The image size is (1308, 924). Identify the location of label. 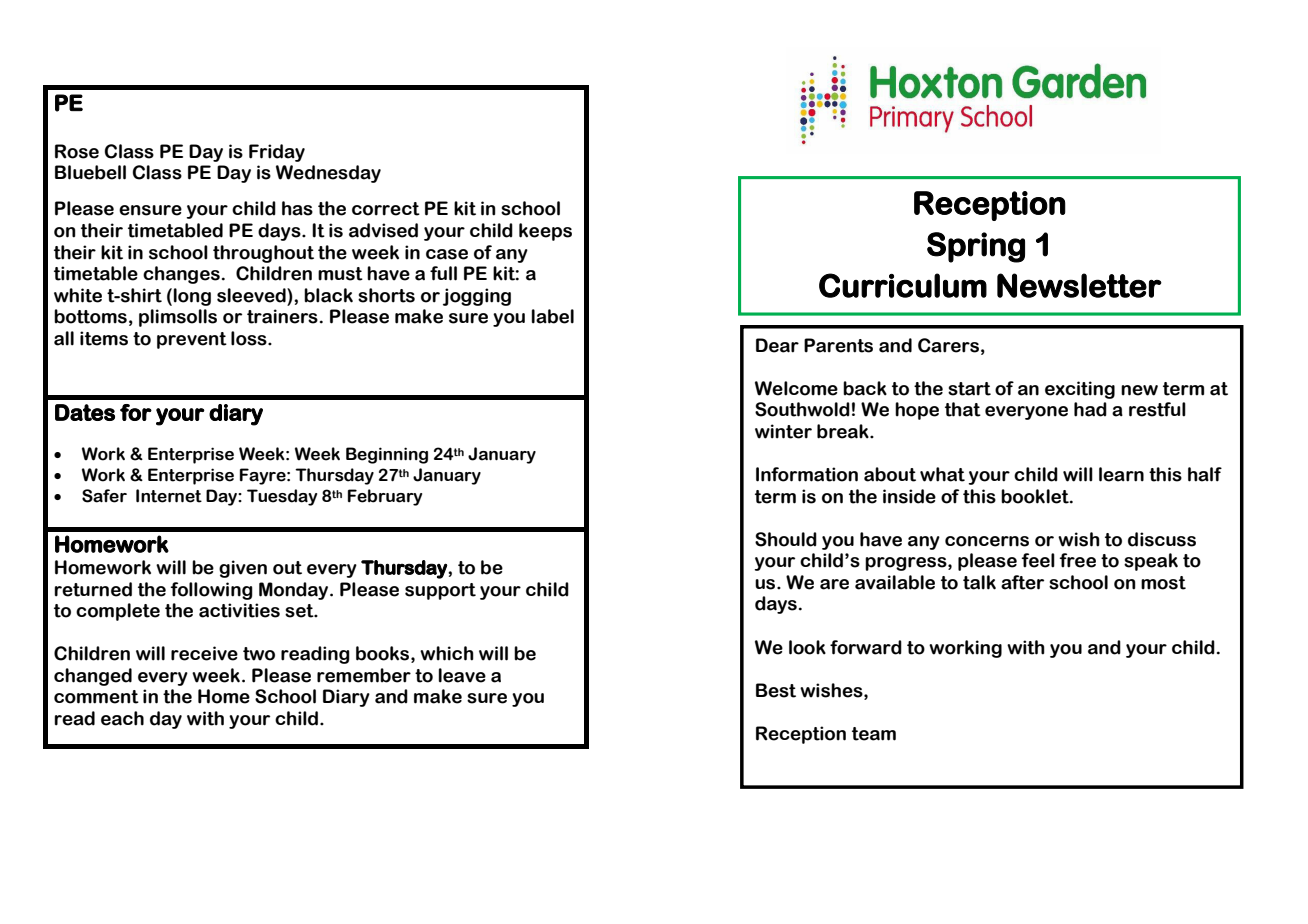
(553, 316).
